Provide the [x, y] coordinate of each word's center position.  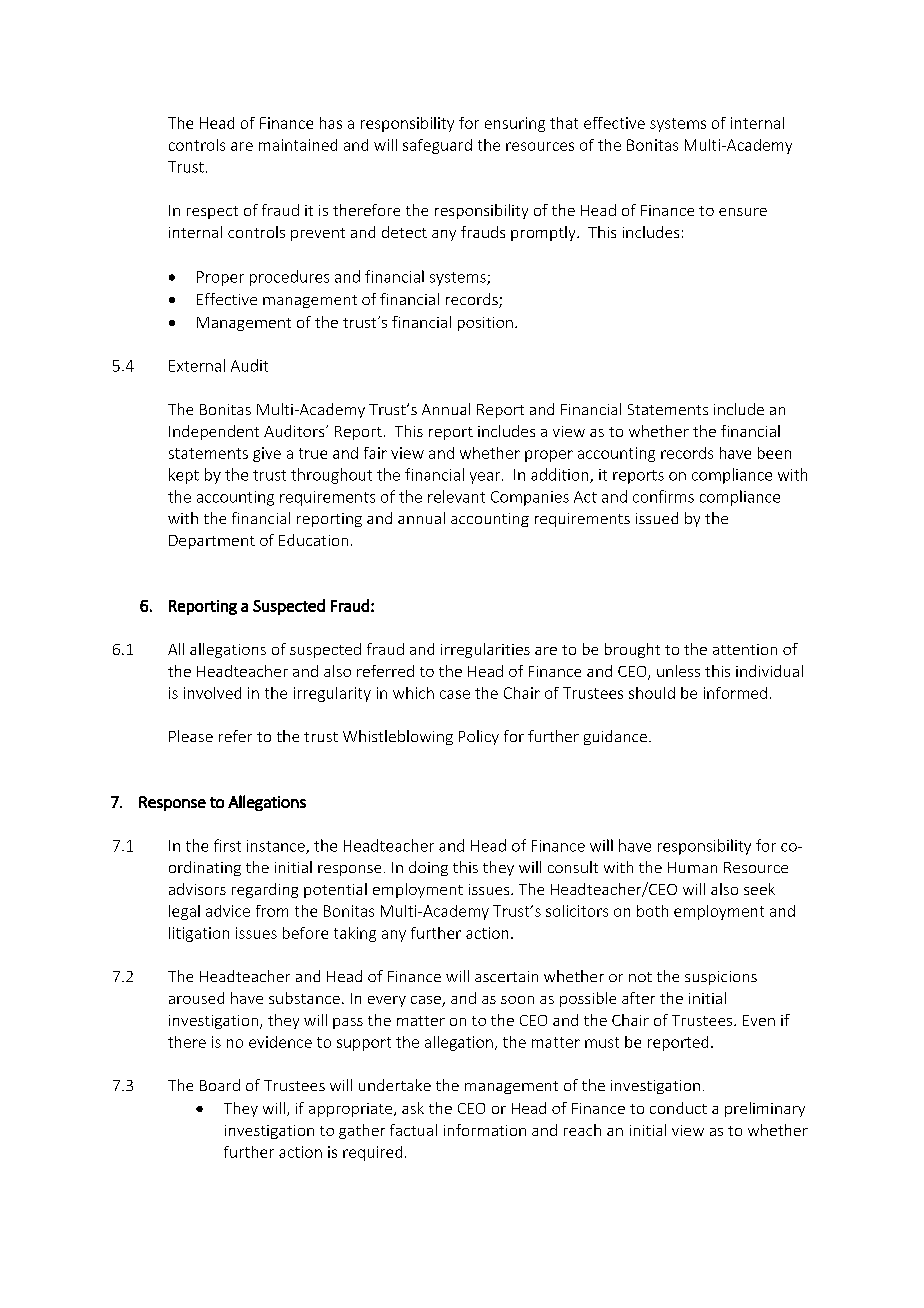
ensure [743, 212]
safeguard [437, 146]
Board [220, 1085]
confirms [663, 496]
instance [277, 847]
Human [692, 867]
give [267, 454]
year [485, 478]
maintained [298, 145]
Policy [479, 737]
